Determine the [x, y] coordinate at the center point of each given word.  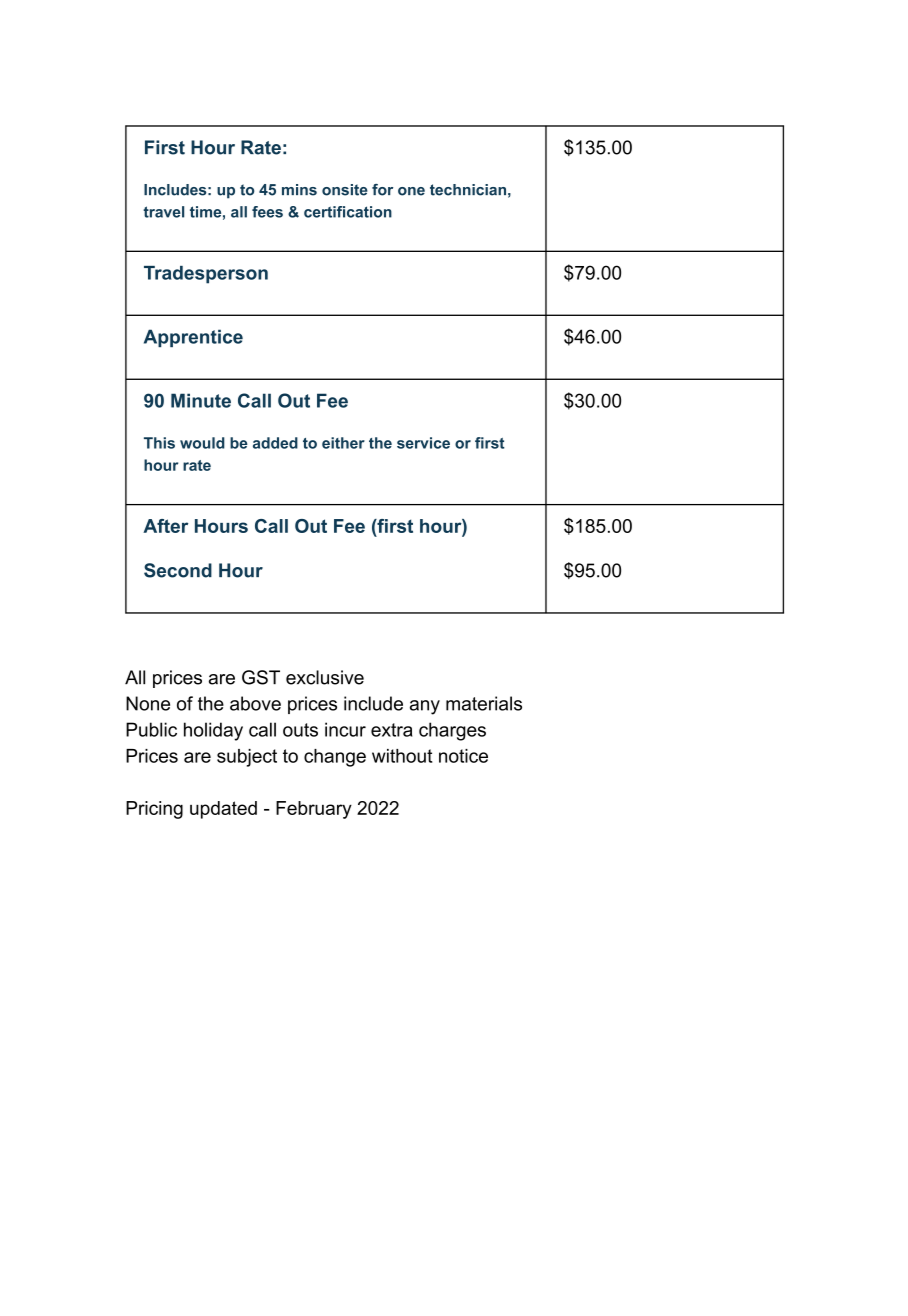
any [425, 707]
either [343, 443]
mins [299, 190]
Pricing [154, 810]
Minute [201, 400]
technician [468, 190]
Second [178, 570]
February [314, 810]
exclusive [325, 677]
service [423, 443]
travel [163, 212]
